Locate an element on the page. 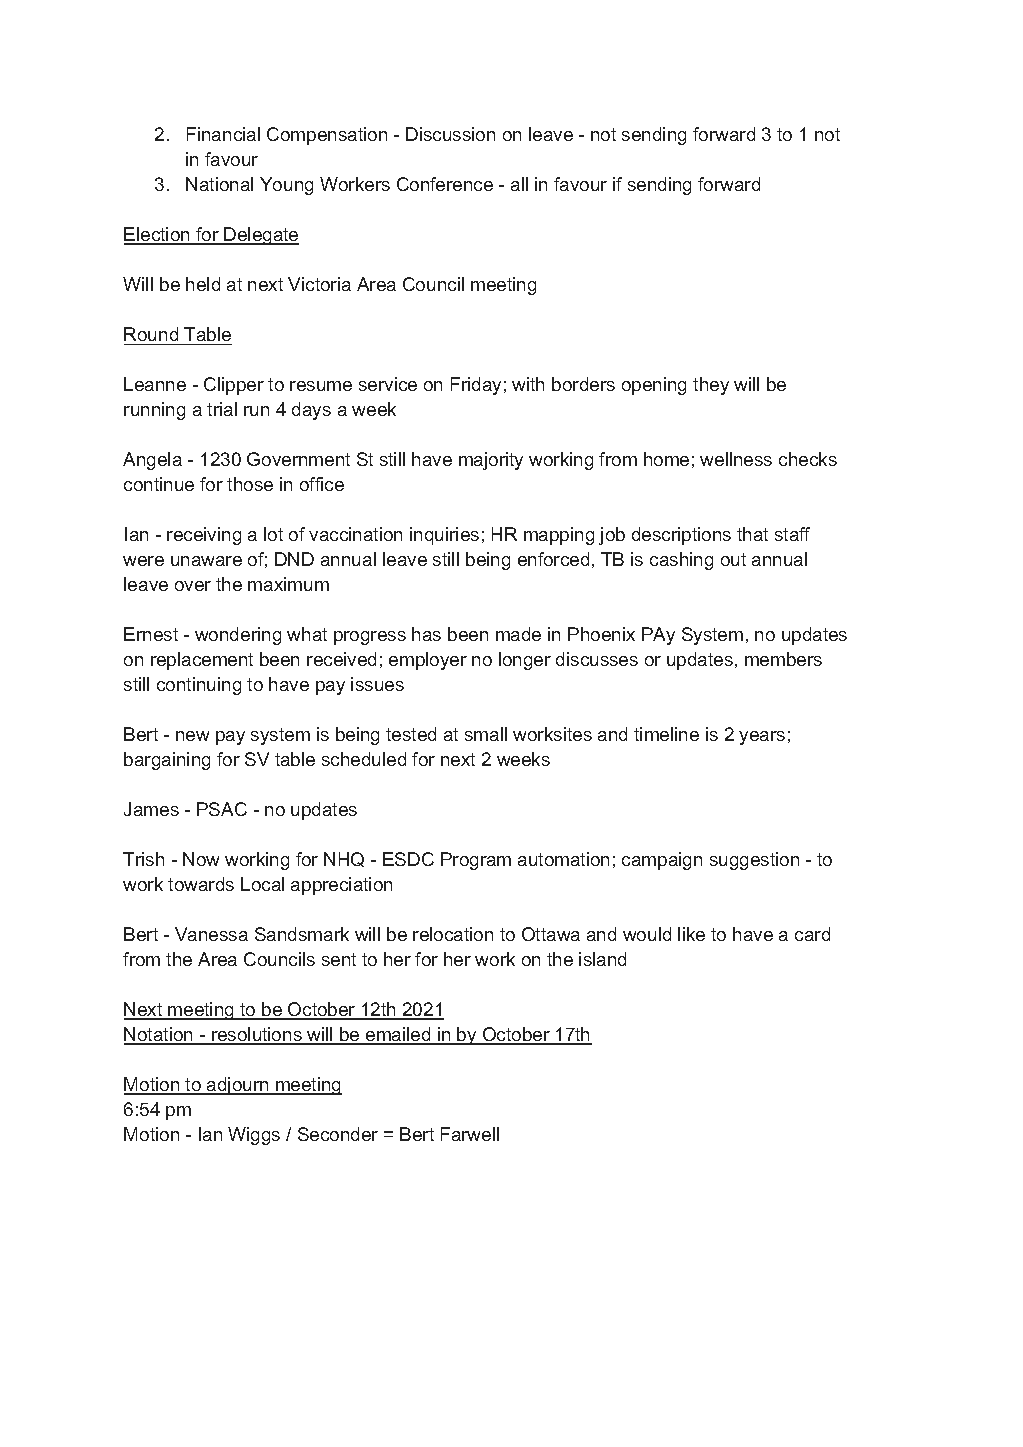 This document has height=1447, width=1023. Conference is located at coordinates (445, 184).
